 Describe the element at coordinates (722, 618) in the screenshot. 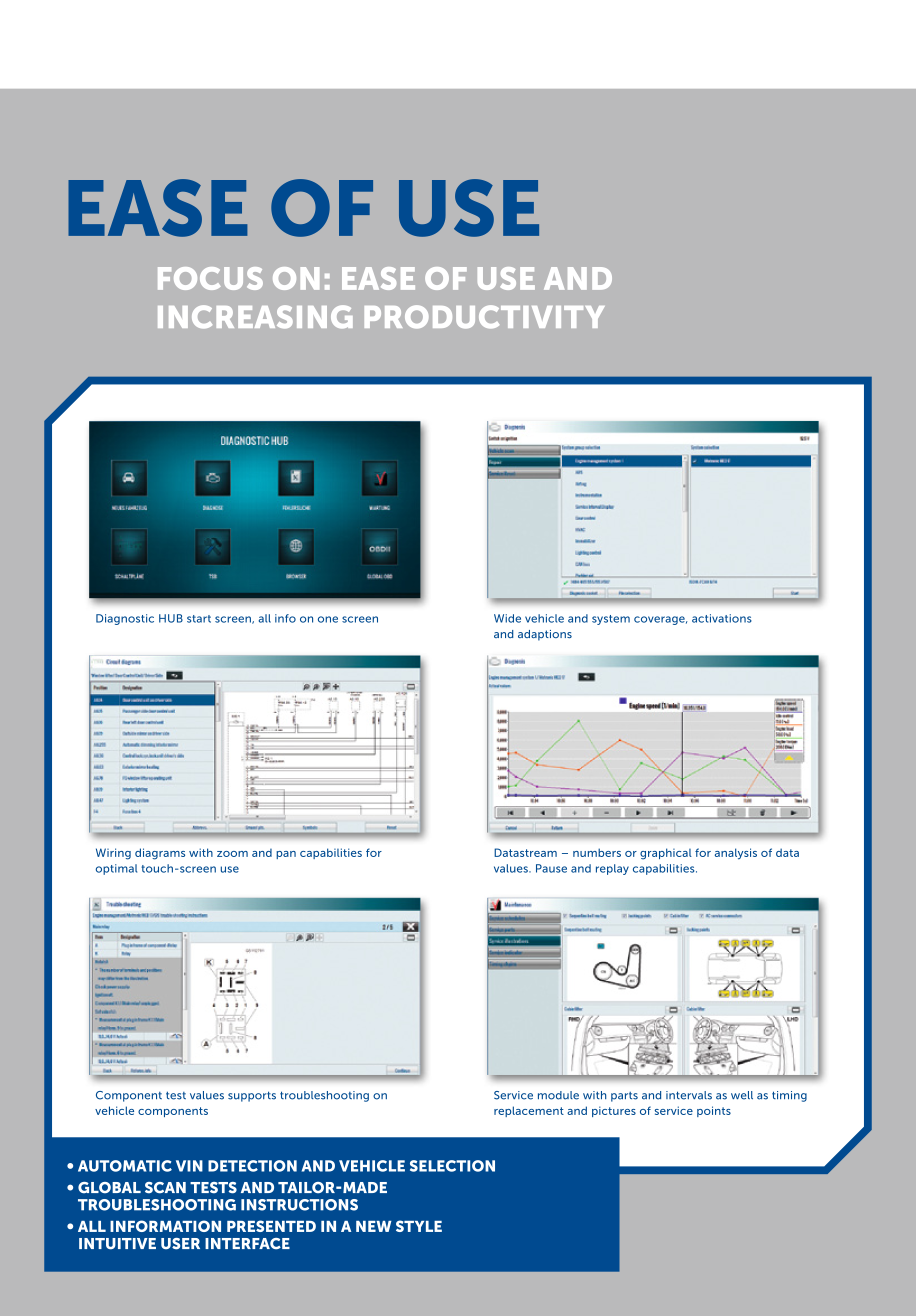

I see `activations` at that location.
